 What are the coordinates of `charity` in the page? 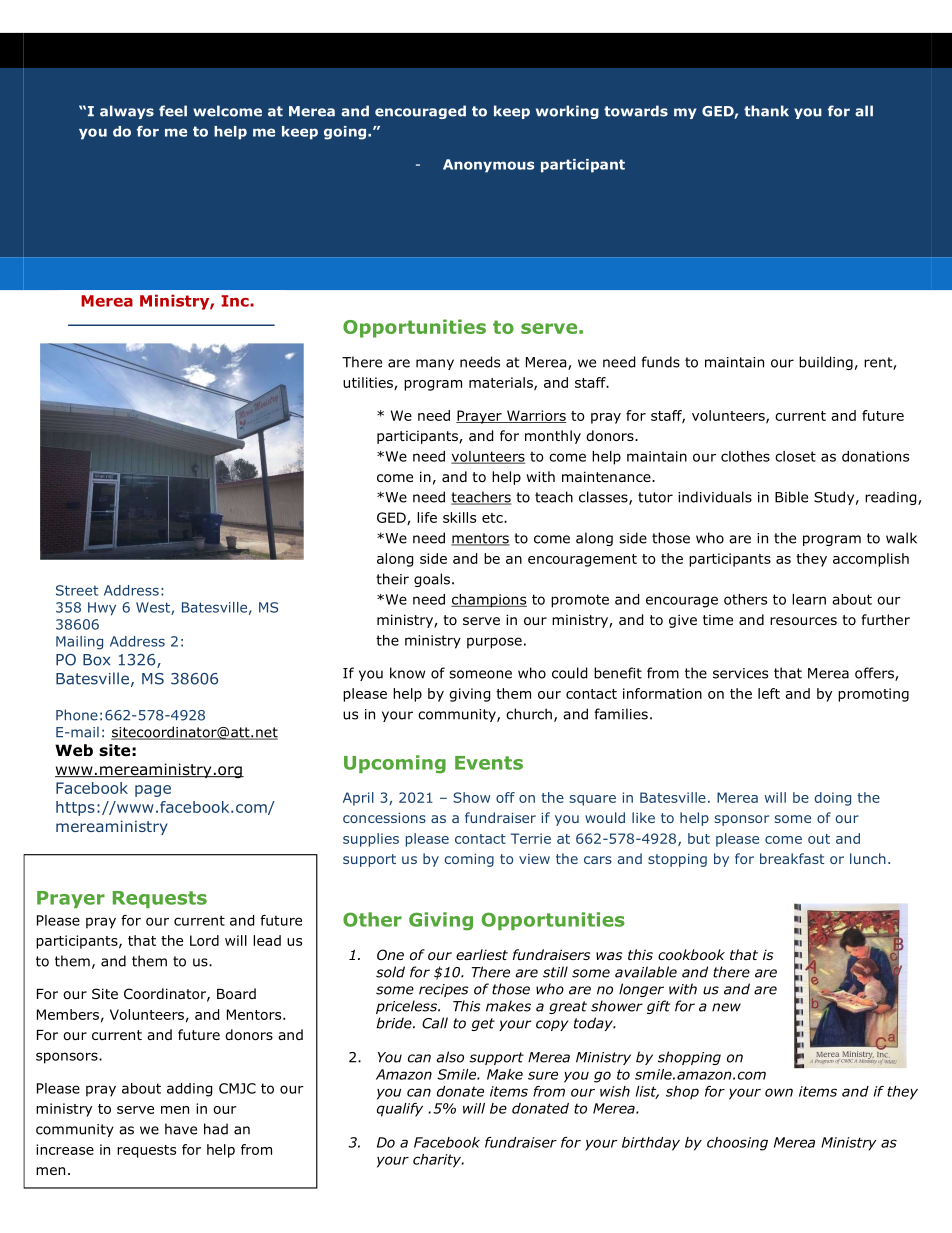 It's located at (438, 1161).
